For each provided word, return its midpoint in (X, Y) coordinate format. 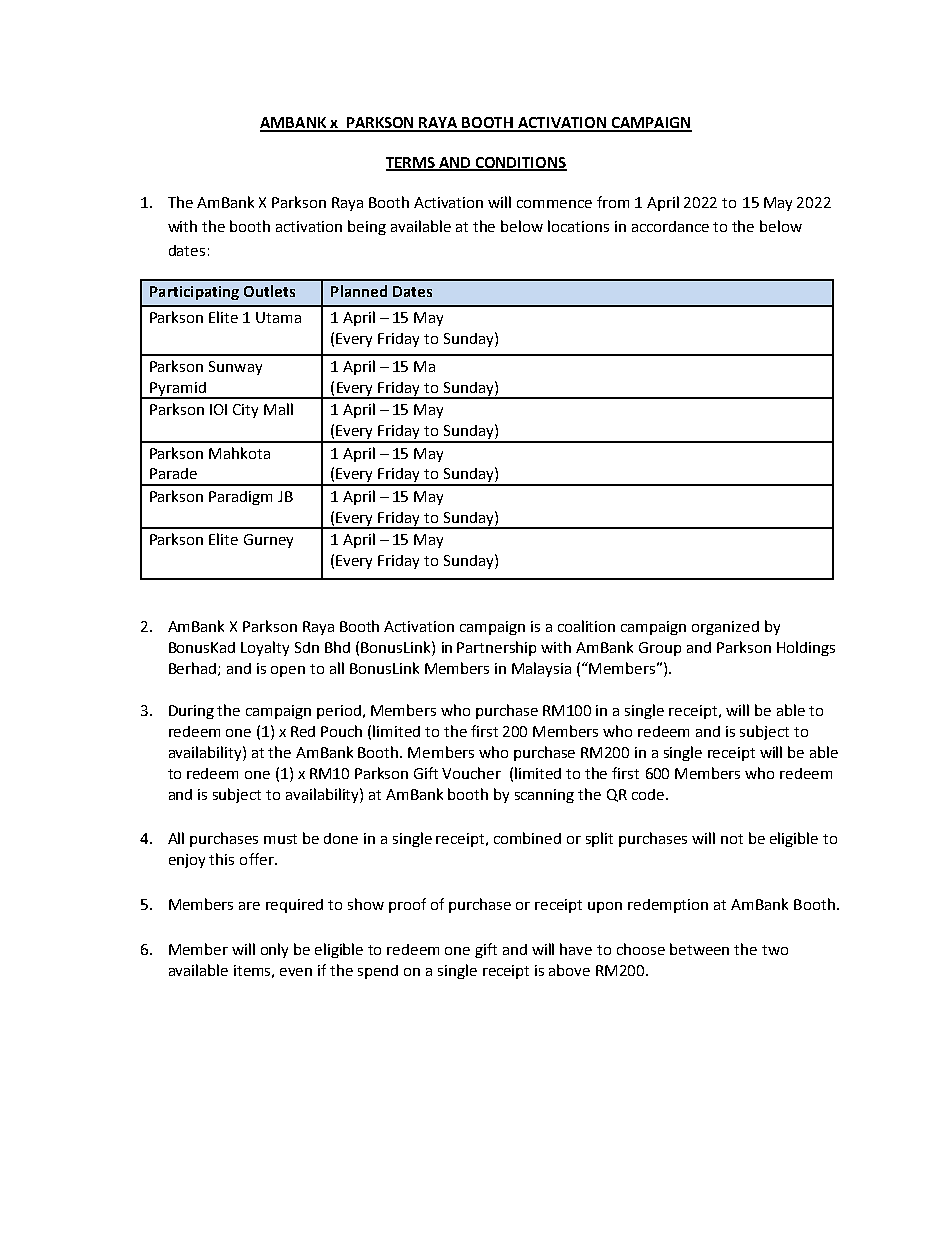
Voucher (471, 773)
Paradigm (240, 498)
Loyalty (265, 648)
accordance (670, 226)
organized (725, 628)
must (280, 839)
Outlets (269, 291)
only (274, 950)
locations (578, 226)
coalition (586, 626)
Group (660, 649)
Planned (359, 291)
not (732, 839)
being (367, 227)
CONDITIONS (520, 164)
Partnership (496, 648)
